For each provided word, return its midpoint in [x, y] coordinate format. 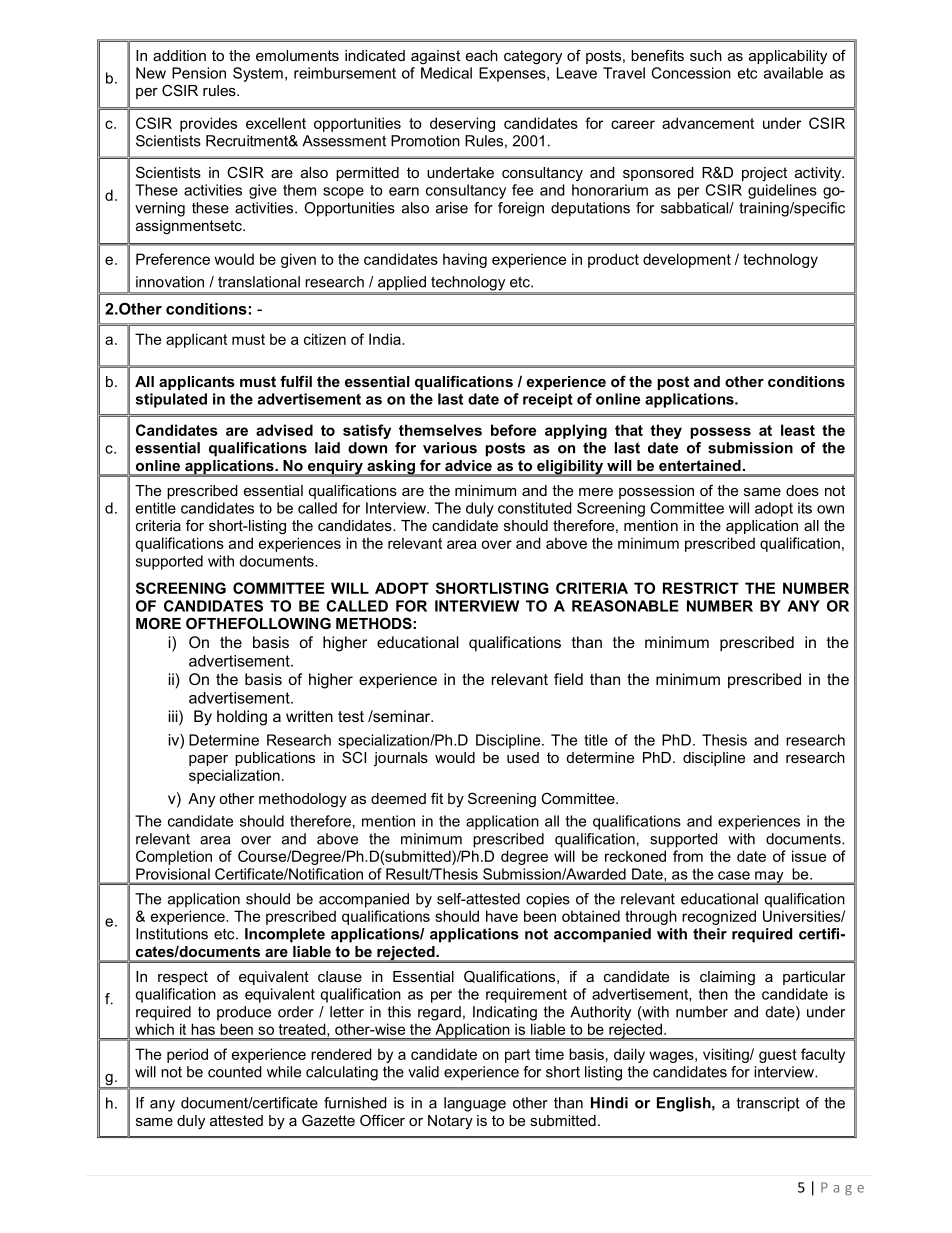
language [475, 1104]
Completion [174, 857]
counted [235, 1072]
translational [259, 282]
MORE [158, 623]
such [706, 55]
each [482, 55]
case [734, 875]
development [687, 260]
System [258, 74]
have [502, 916]
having [465, 260]
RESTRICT [701, 588]
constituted [535, 508]
